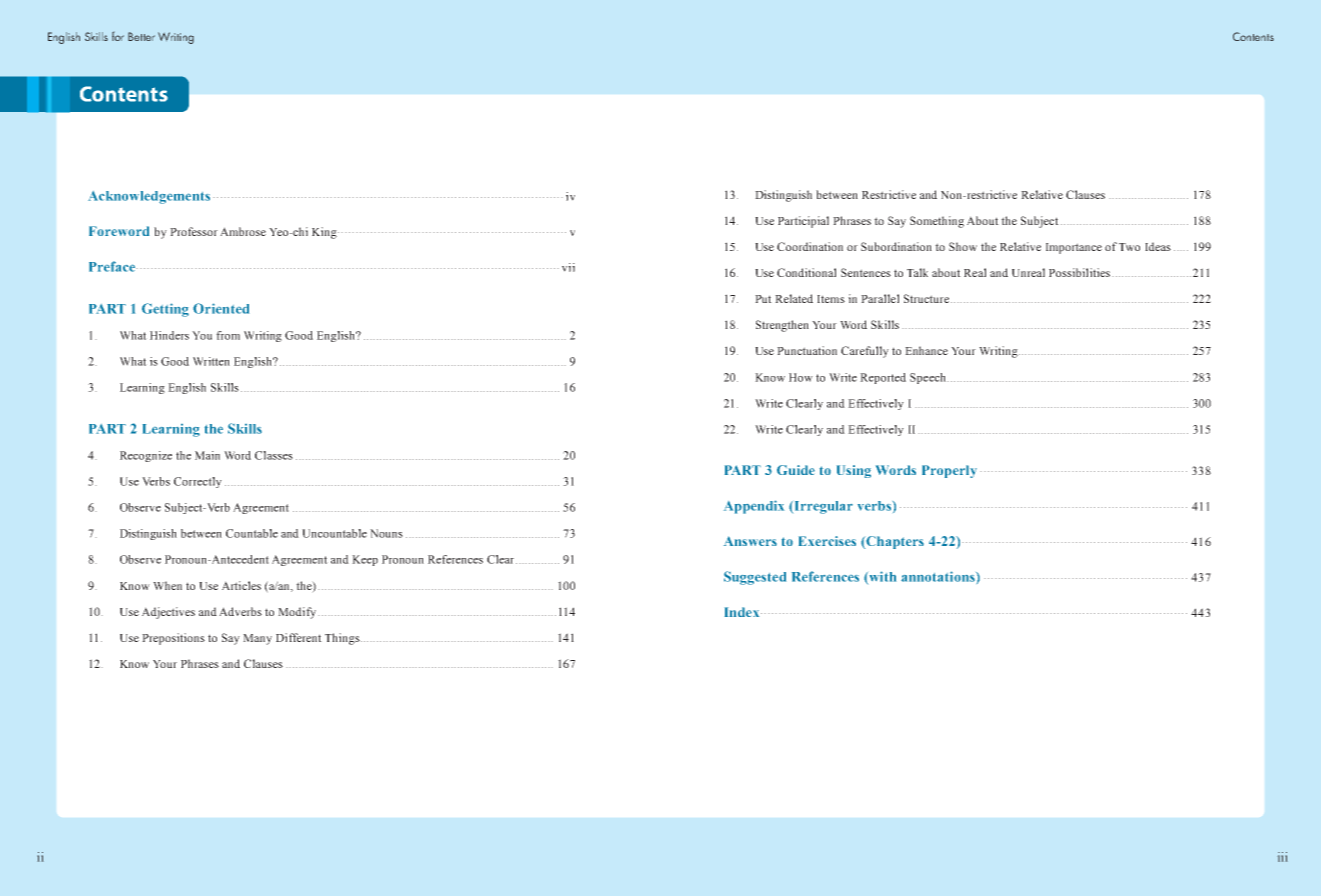  What do you see at coordinates (949, 471) in the screenshot?
I see `Properly` at bounding box center [949, 471].
